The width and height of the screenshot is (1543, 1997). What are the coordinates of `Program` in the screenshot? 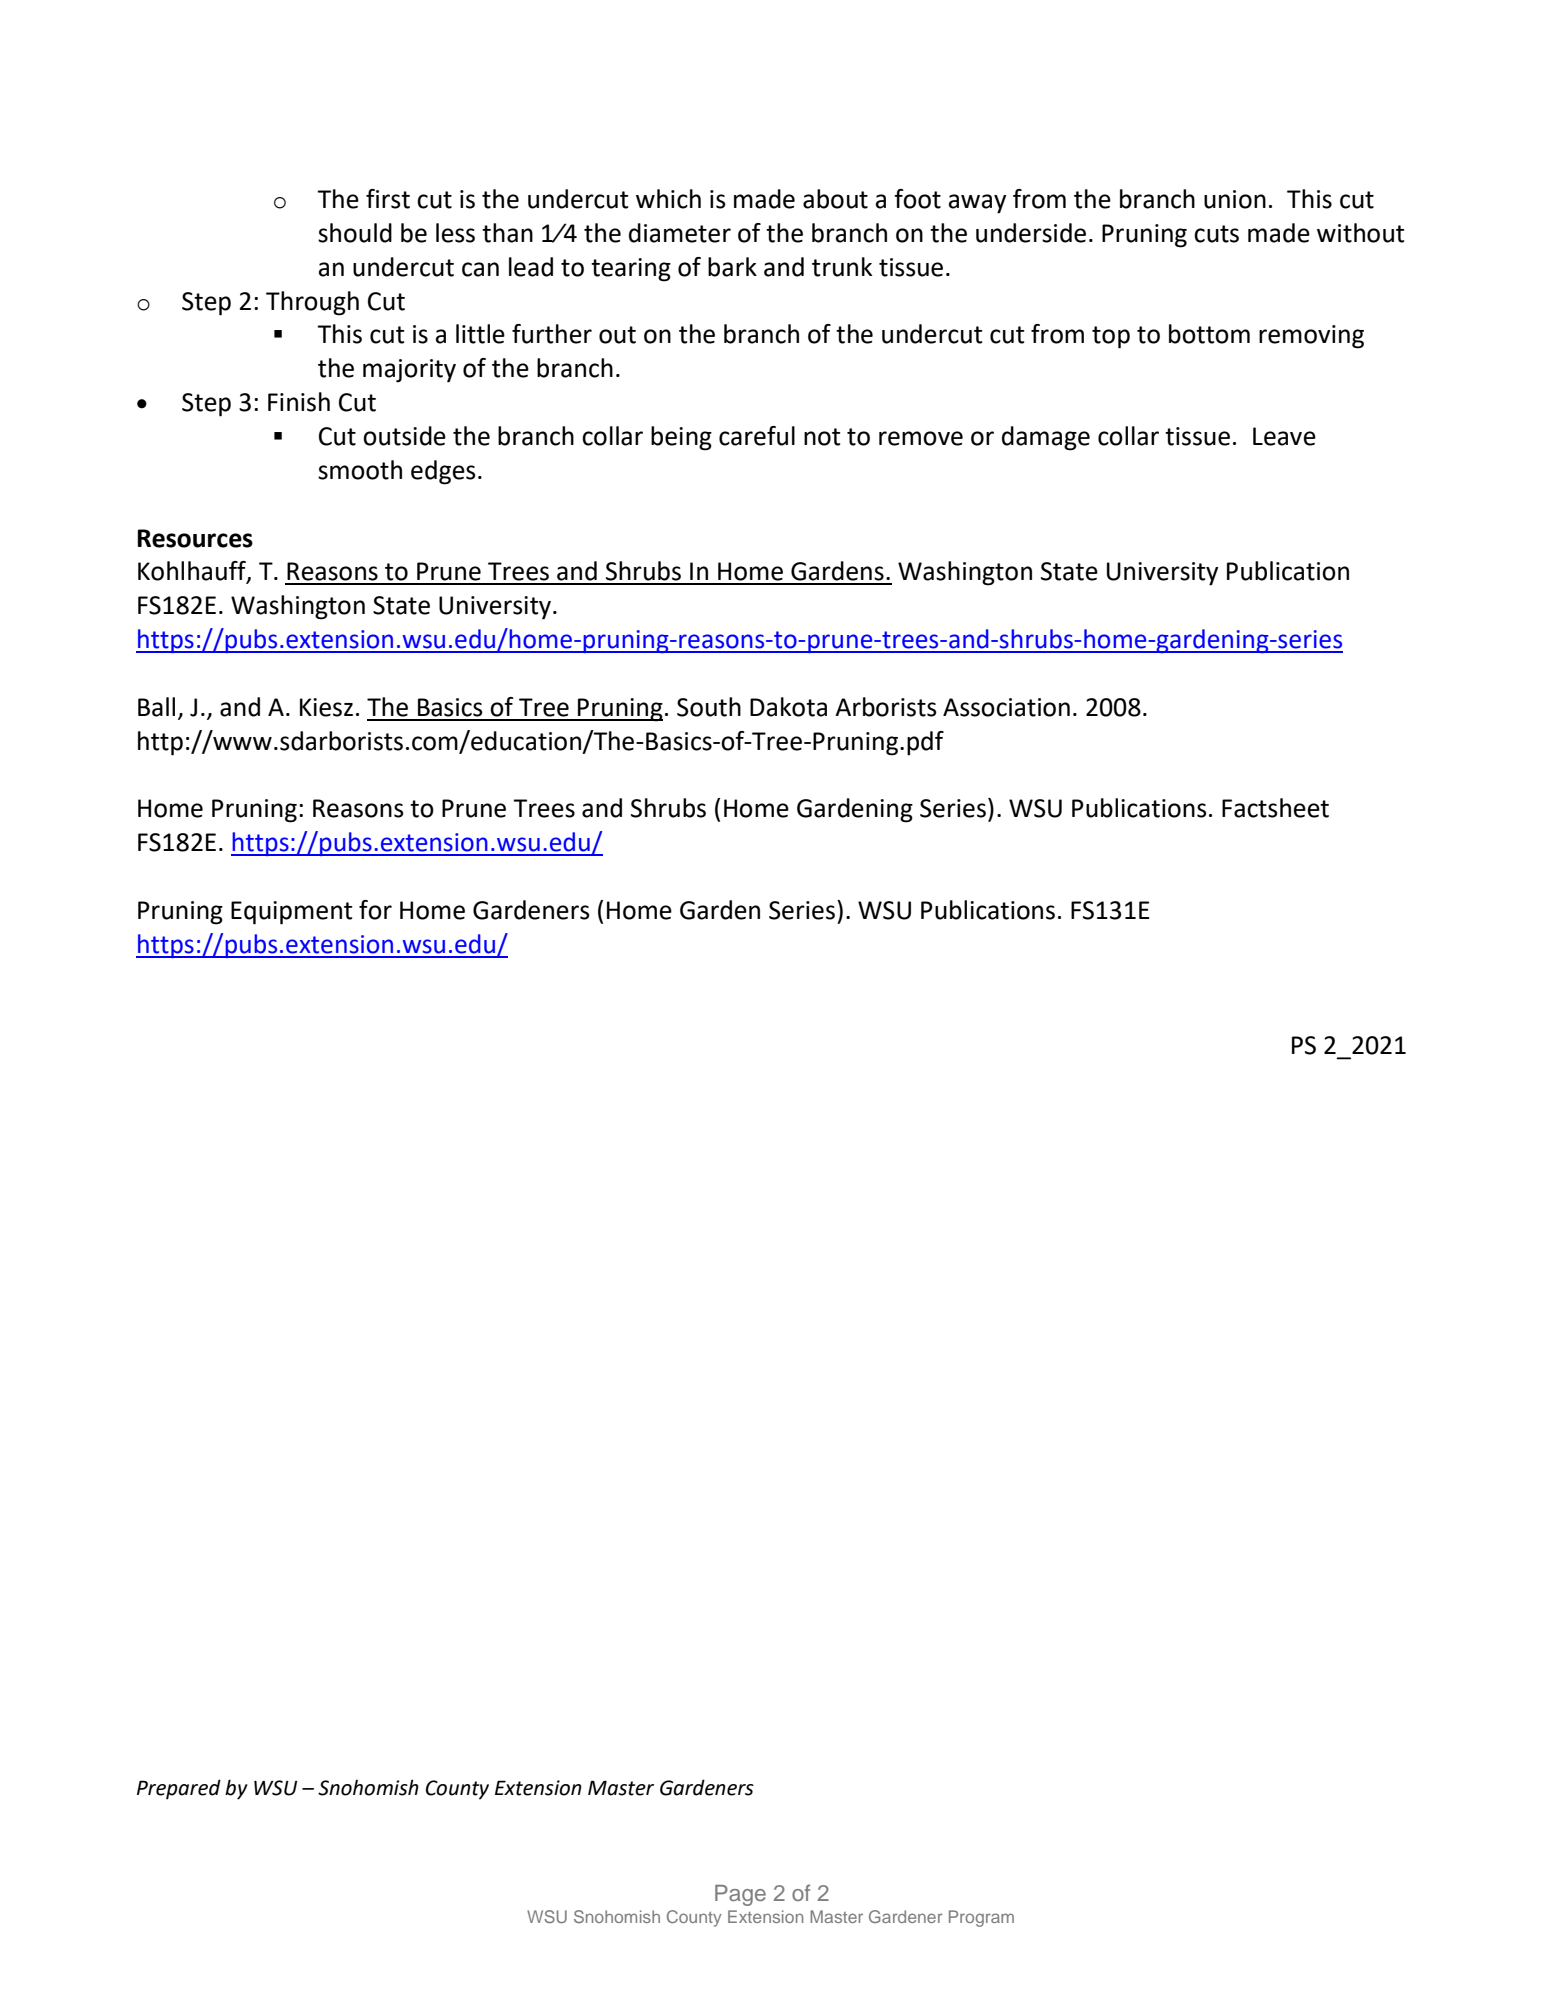 It's located at (981, 1918).
